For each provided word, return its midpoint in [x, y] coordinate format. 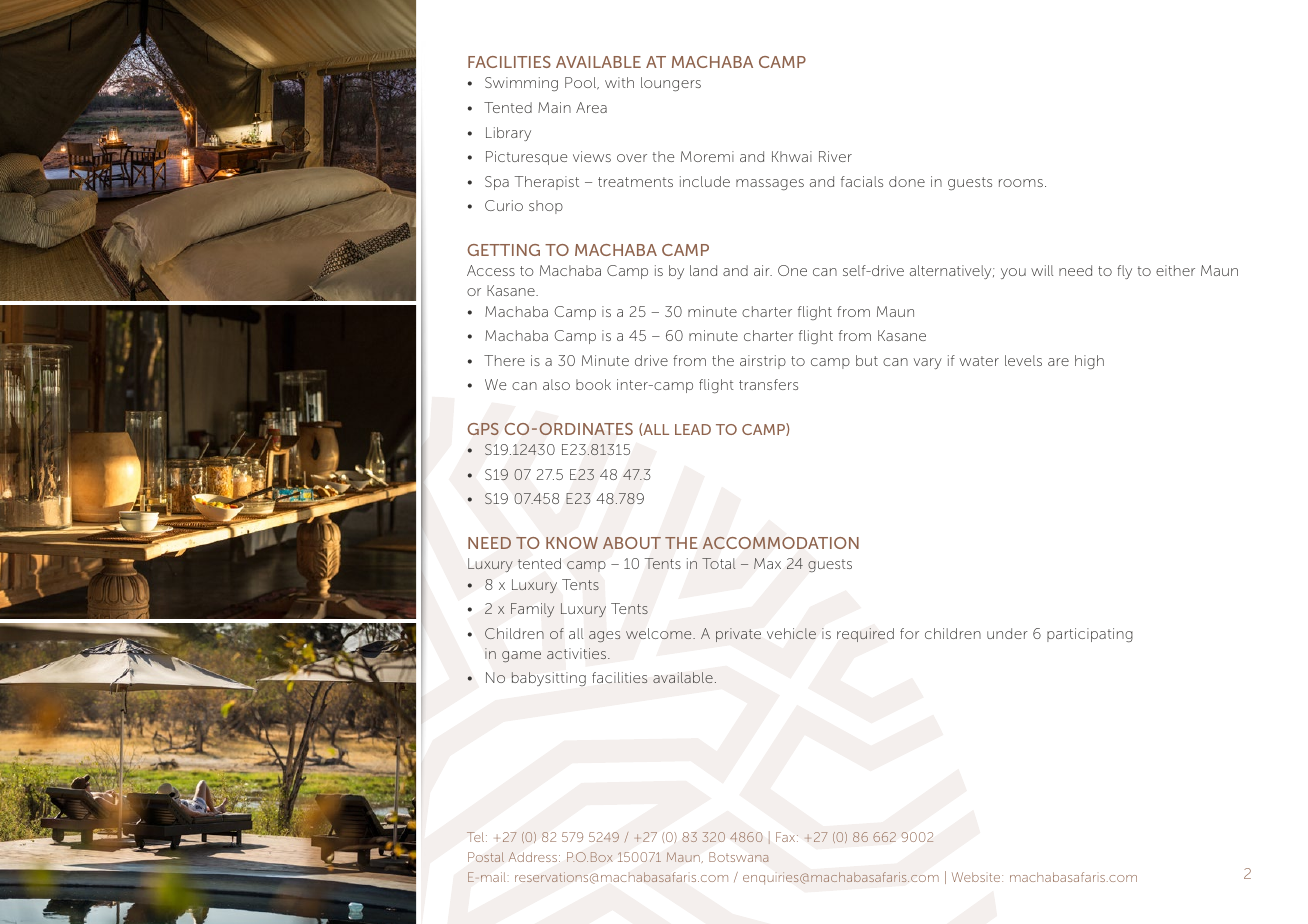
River [835, 156]
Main [554, 107]
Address [533, 857]
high [1089, 362]
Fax [787, 837]
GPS [483, 429]
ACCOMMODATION [781, 543]
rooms [1021, 183]
